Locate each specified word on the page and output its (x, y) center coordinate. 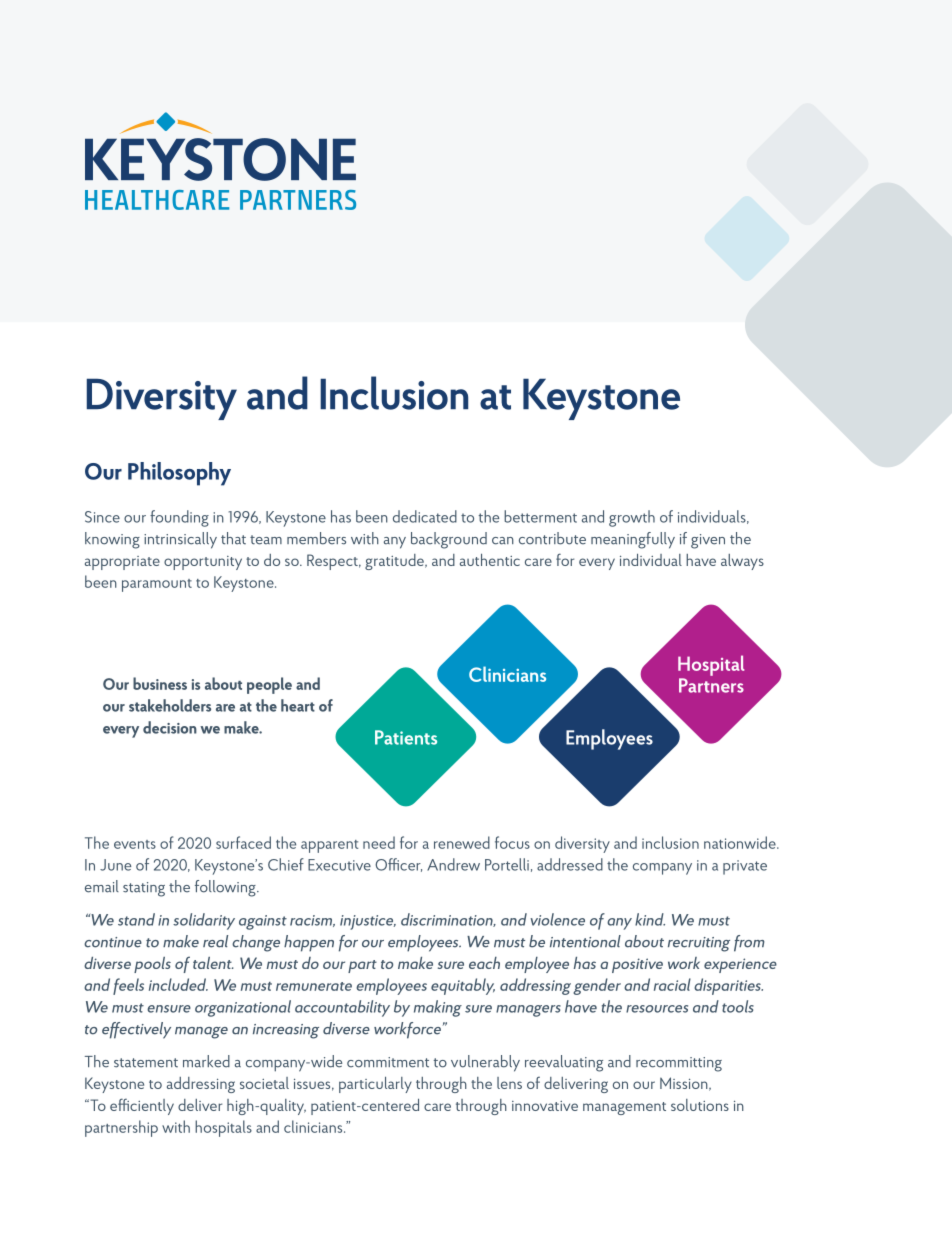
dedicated (425, 516)
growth (632, 518)
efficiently (142, 1106)
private (745, 867)
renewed (462, 842)
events (135, 844)
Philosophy (179, 474)
